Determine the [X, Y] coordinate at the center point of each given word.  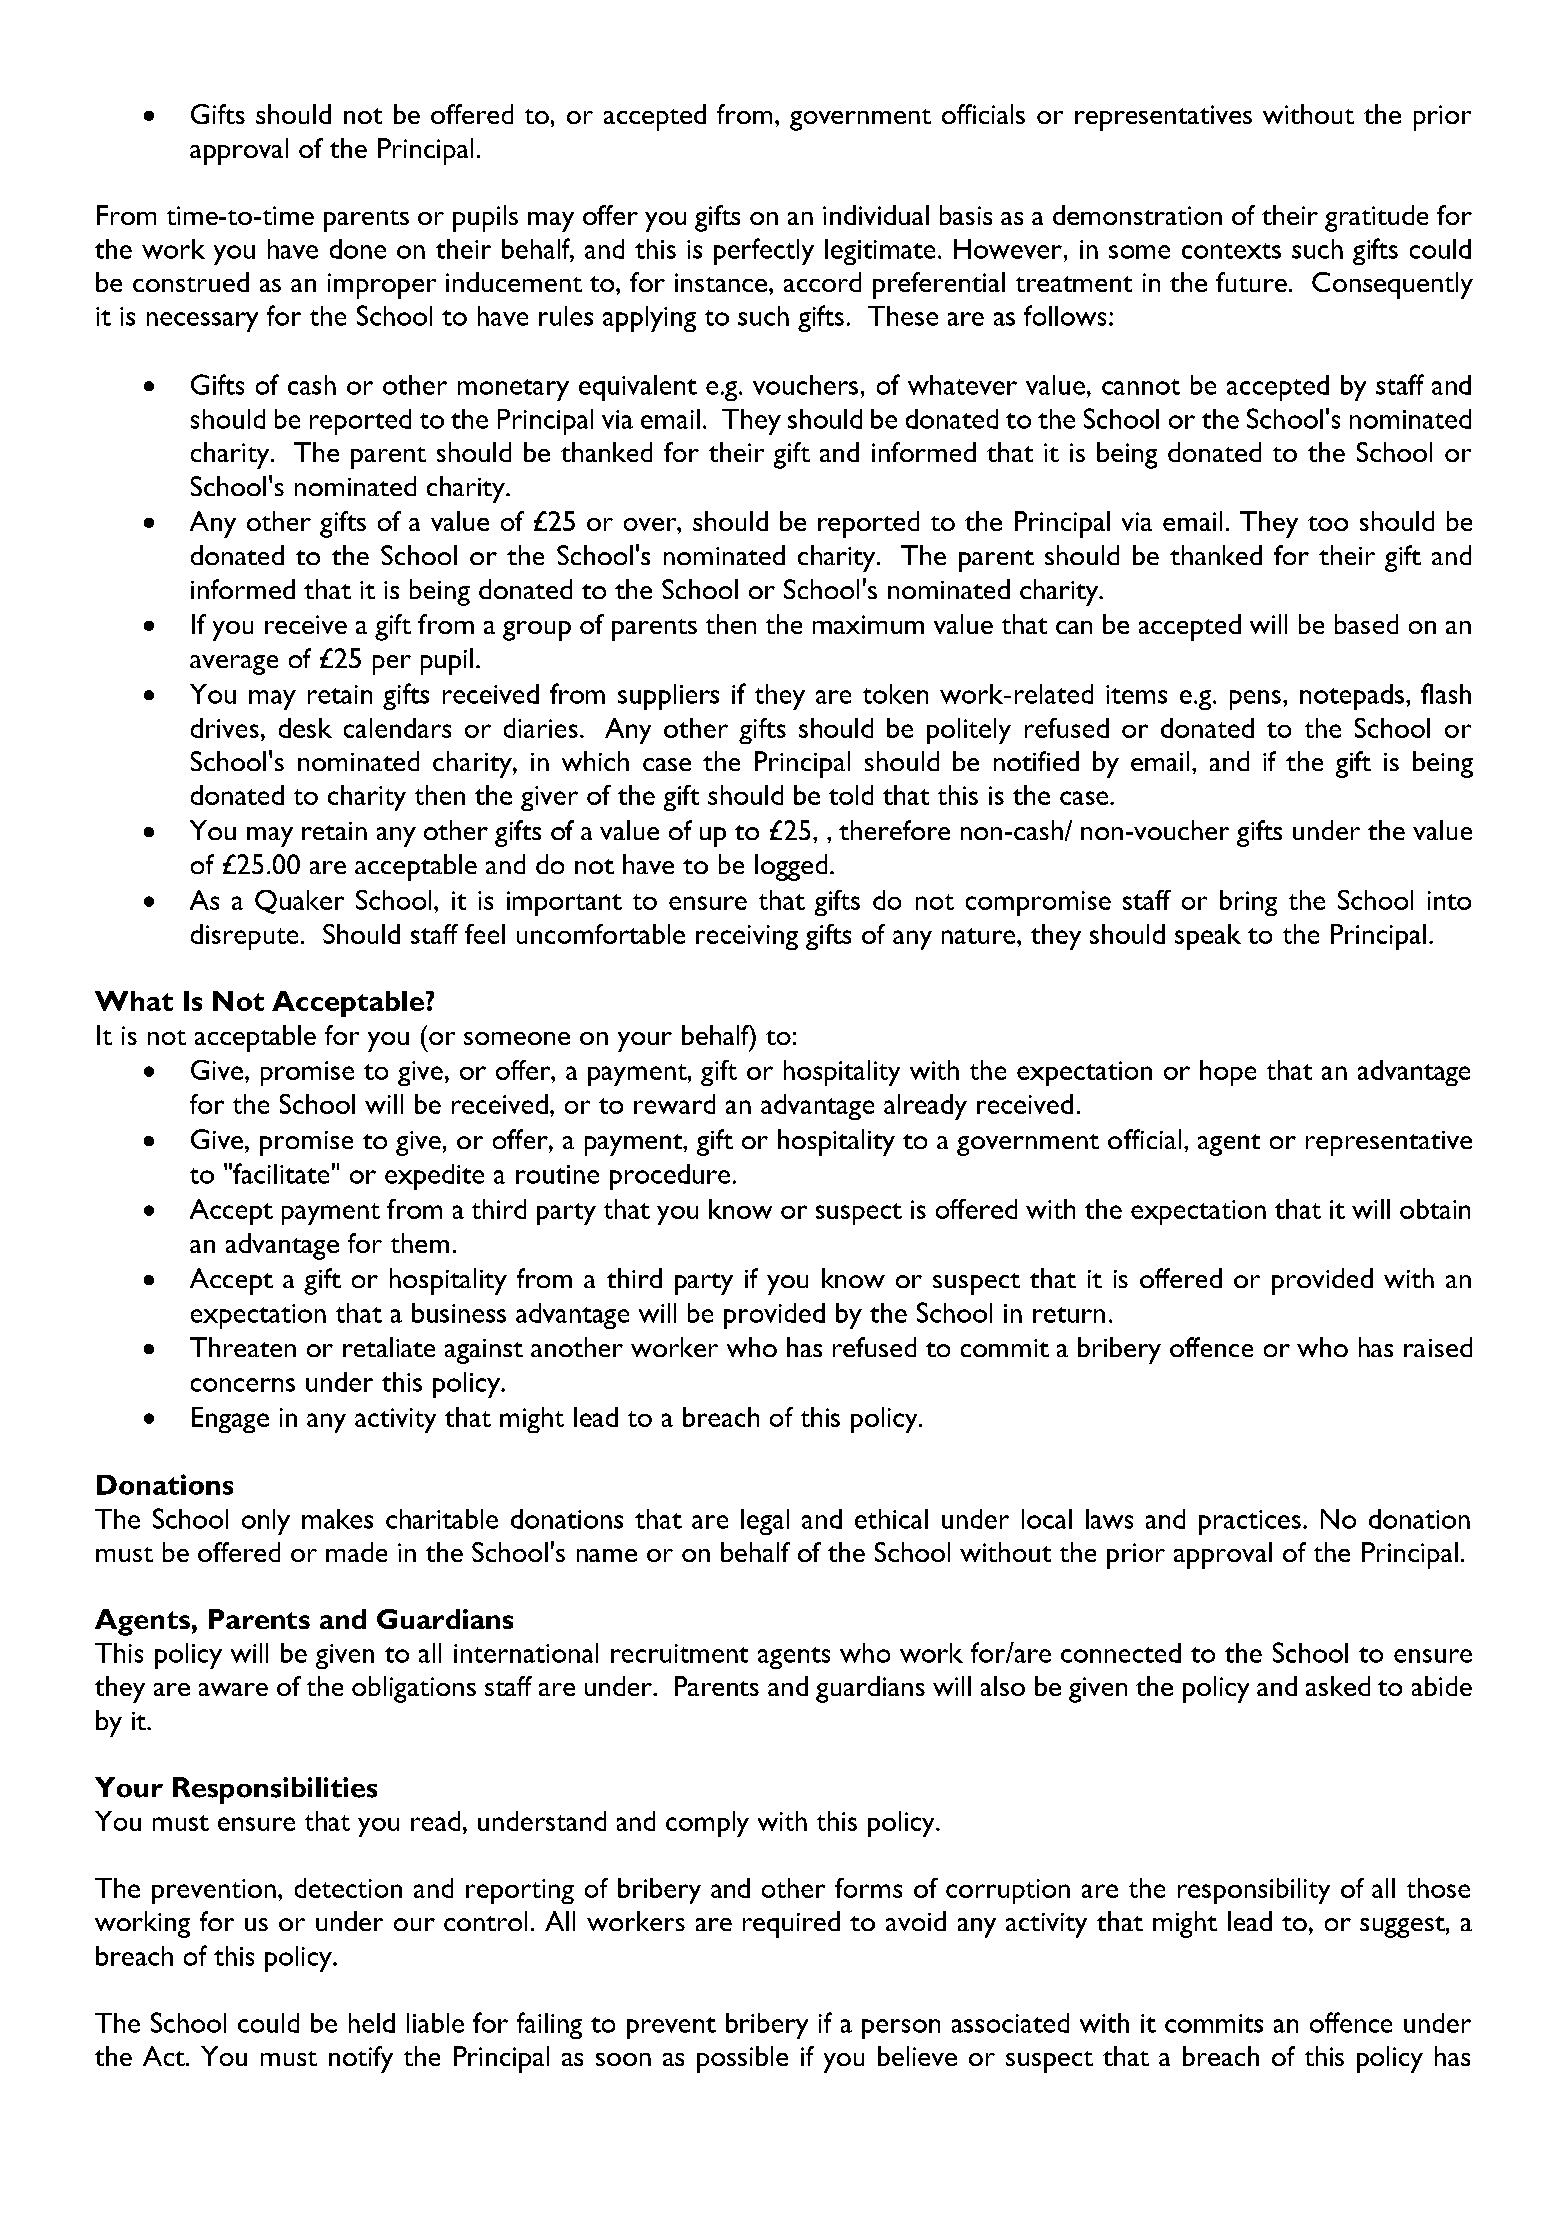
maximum [868, 624]
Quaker [299, 902]
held [372, 2023]
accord [822, 282]
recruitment [679, 1653]
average [234, 665]
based [1366, 624]
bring [1248, 903]
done [358, 249]
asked [1338, 1686]
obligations [414, 1689]
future [1251, 282]
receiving [747, 937]
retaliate [389, 1347]
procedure [670, 1177]
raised [1438, 1347]
